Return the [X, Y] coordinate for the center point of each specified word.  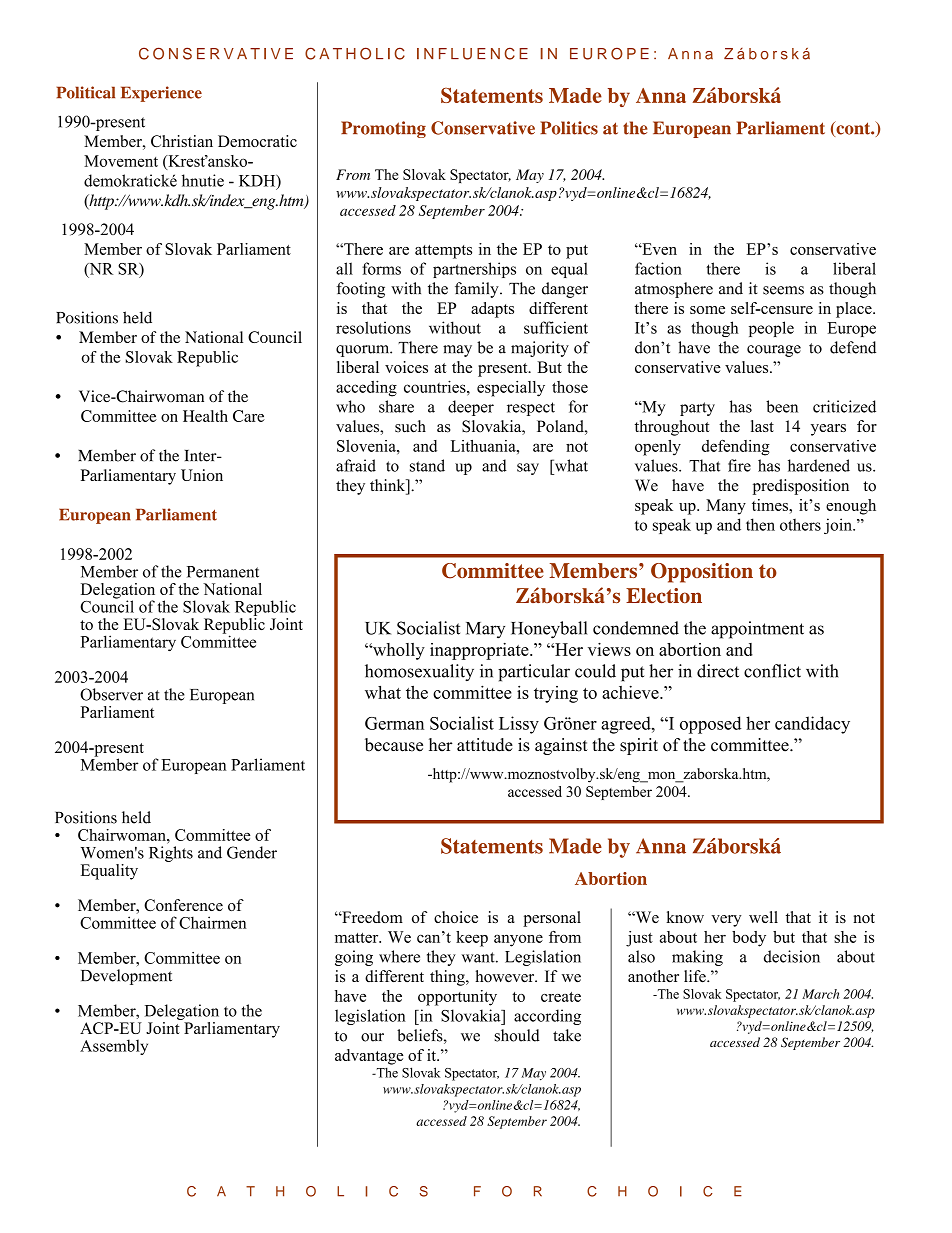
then [760, 524]
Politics [569, 128]
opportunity [457, 998]
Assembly [114, 1047]
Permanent [223, 572]
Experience [161, 94]
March [821, 994]
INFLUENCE [472, 54]
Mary [485, 630]
